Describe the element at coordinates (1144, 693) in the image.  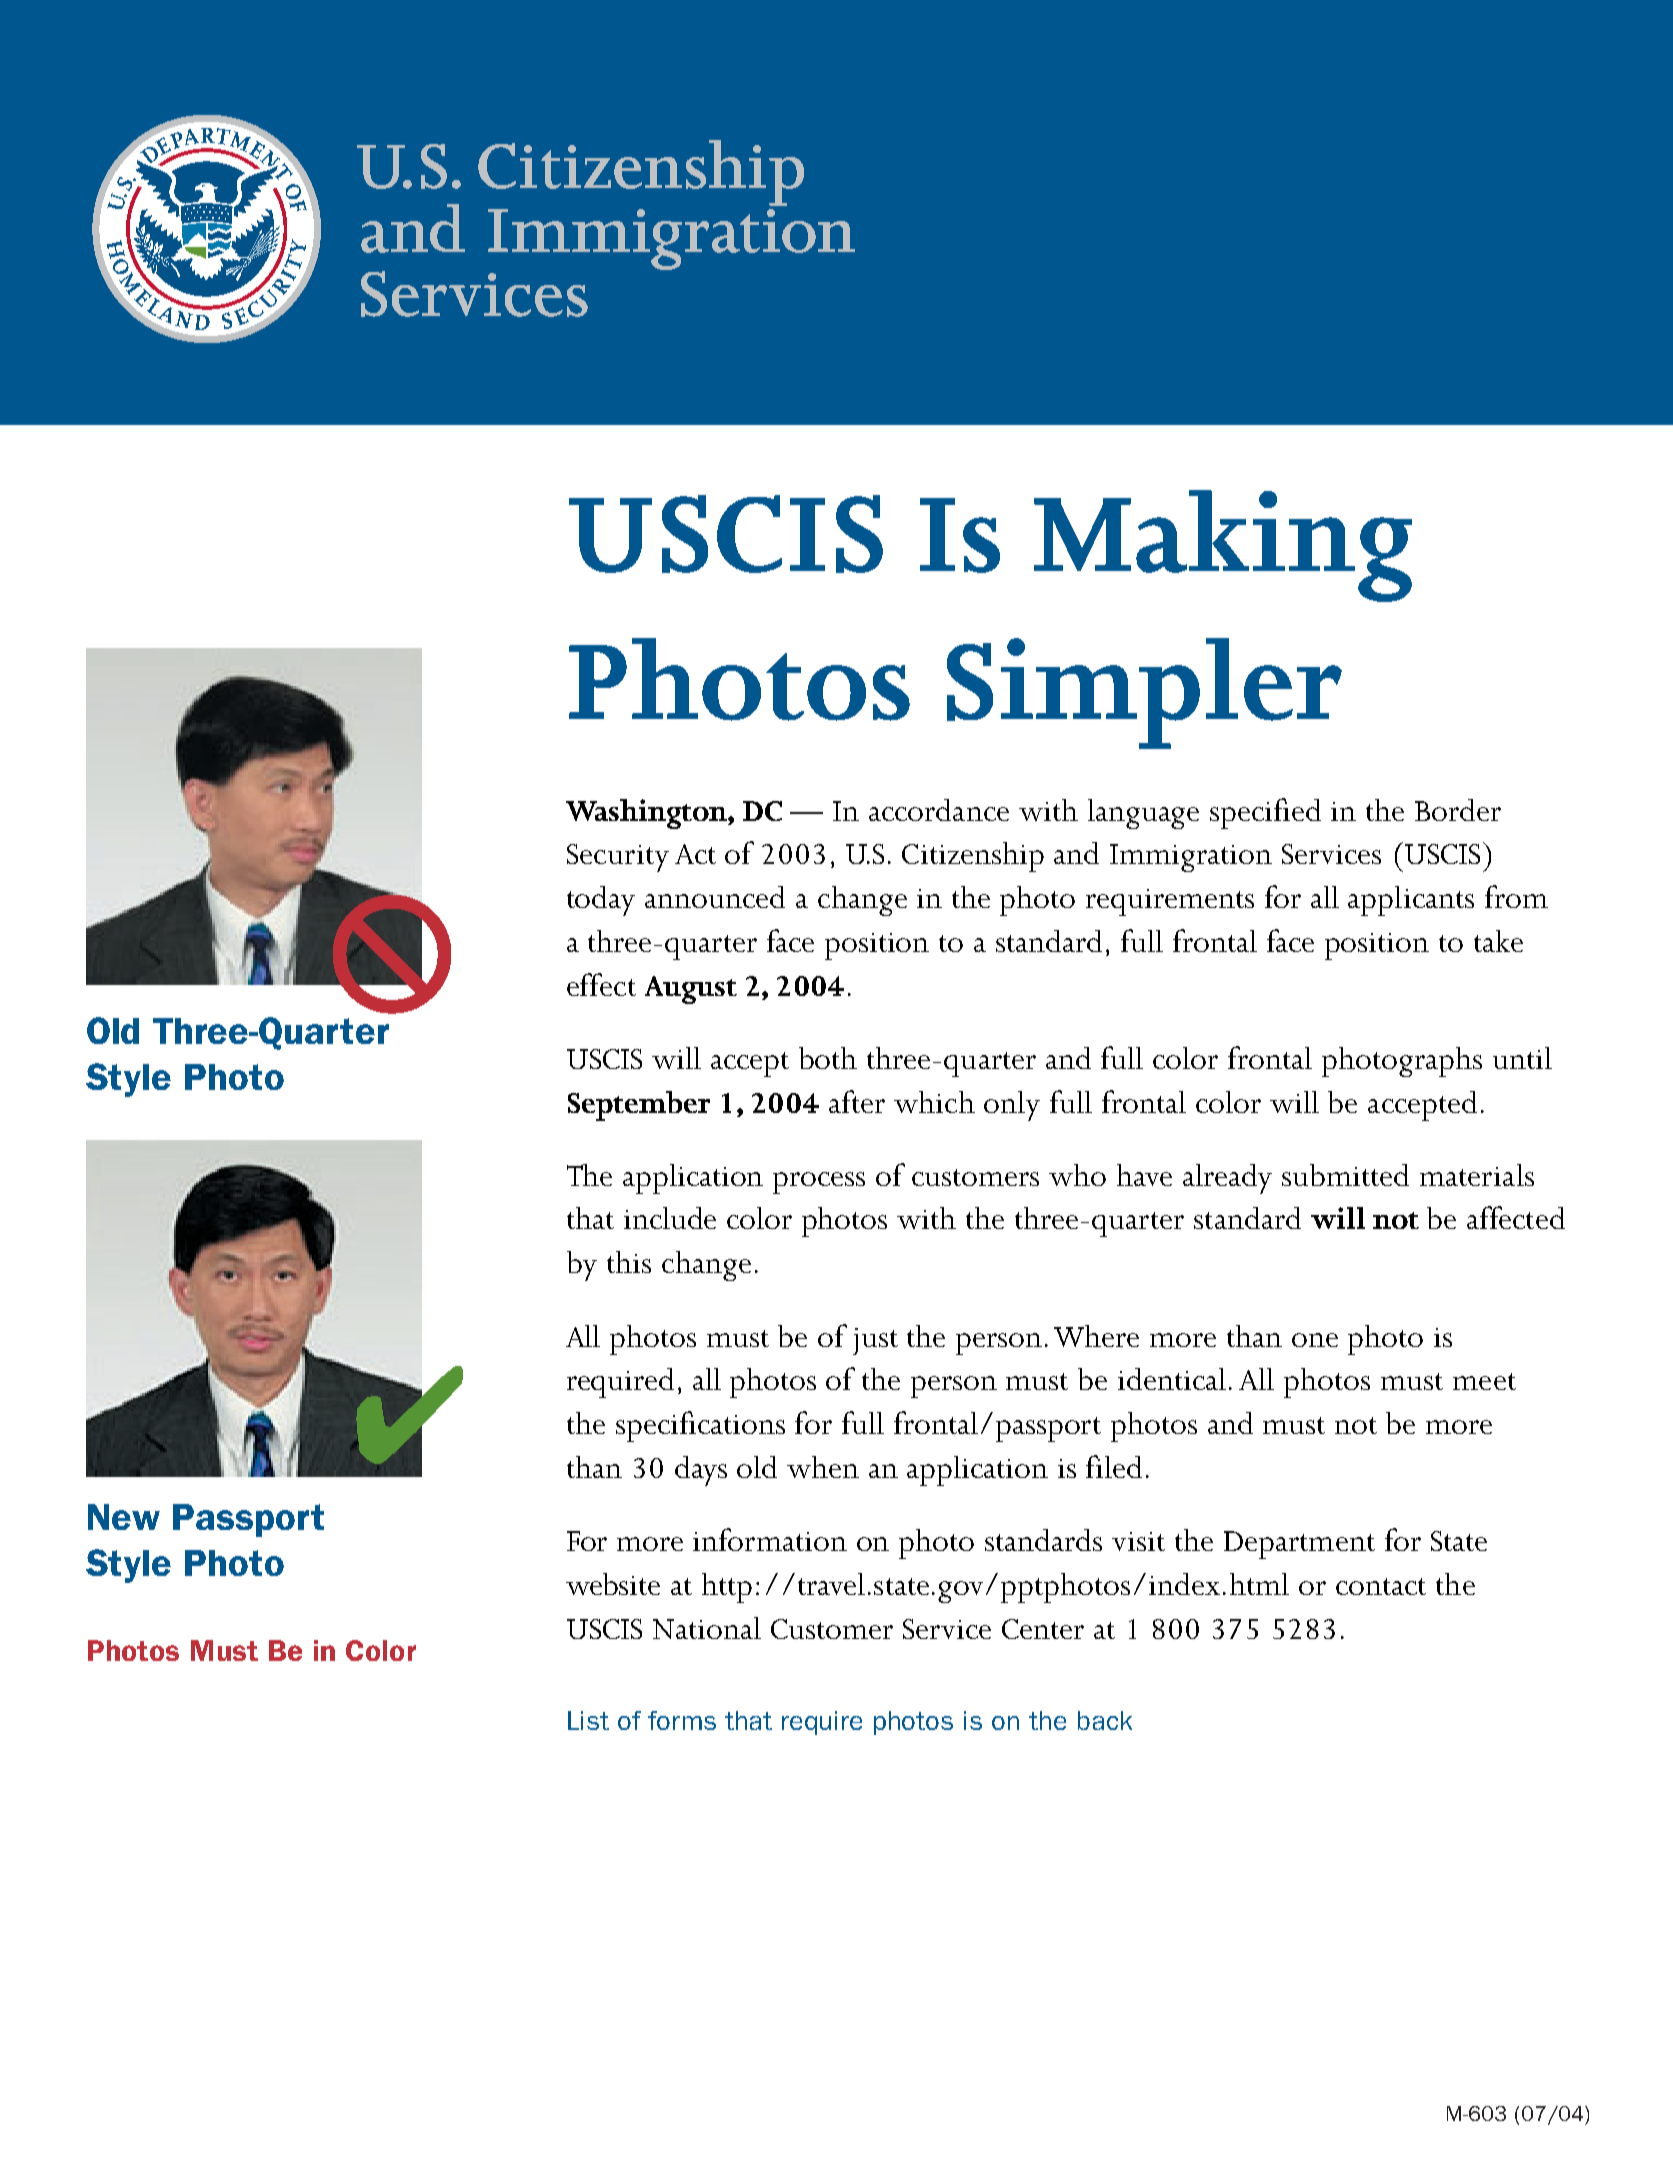
I see `Simpler` at that location.
